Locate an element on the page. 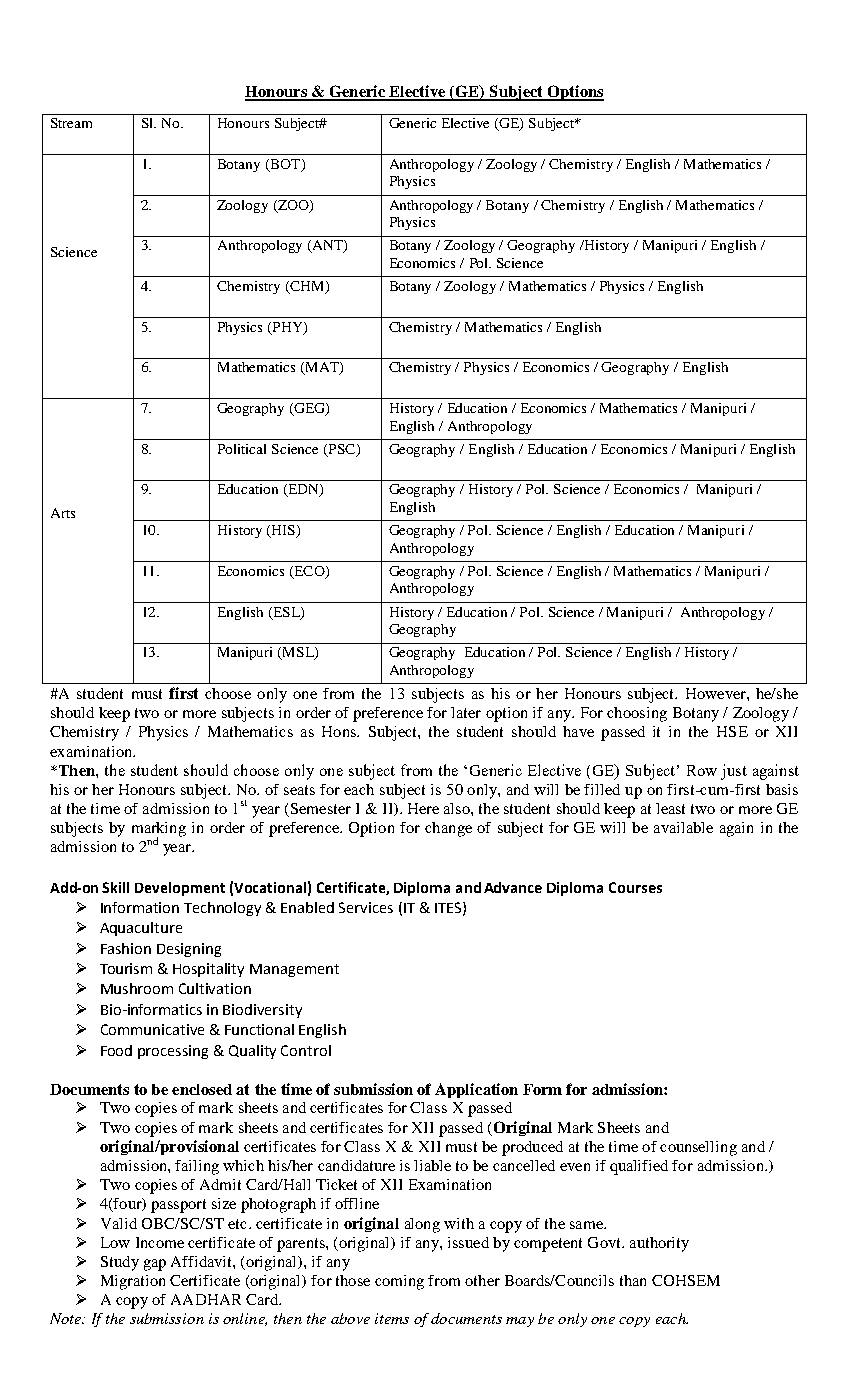 The image size is (849, 1400). CHM is located at coordinates (307, 287).
